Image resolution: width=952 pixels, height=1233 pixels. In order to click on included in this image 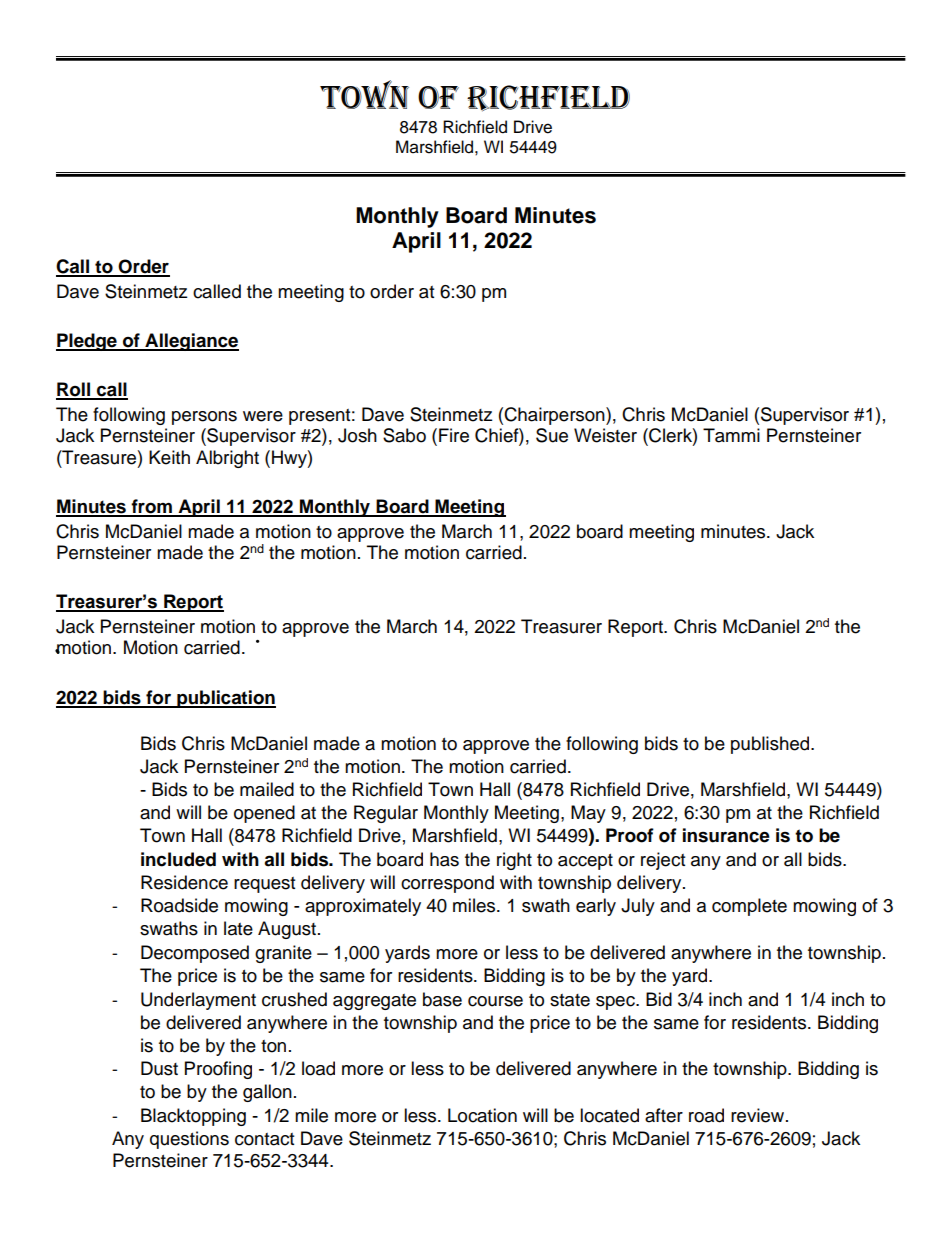, I will do `click(178, 859)`.
